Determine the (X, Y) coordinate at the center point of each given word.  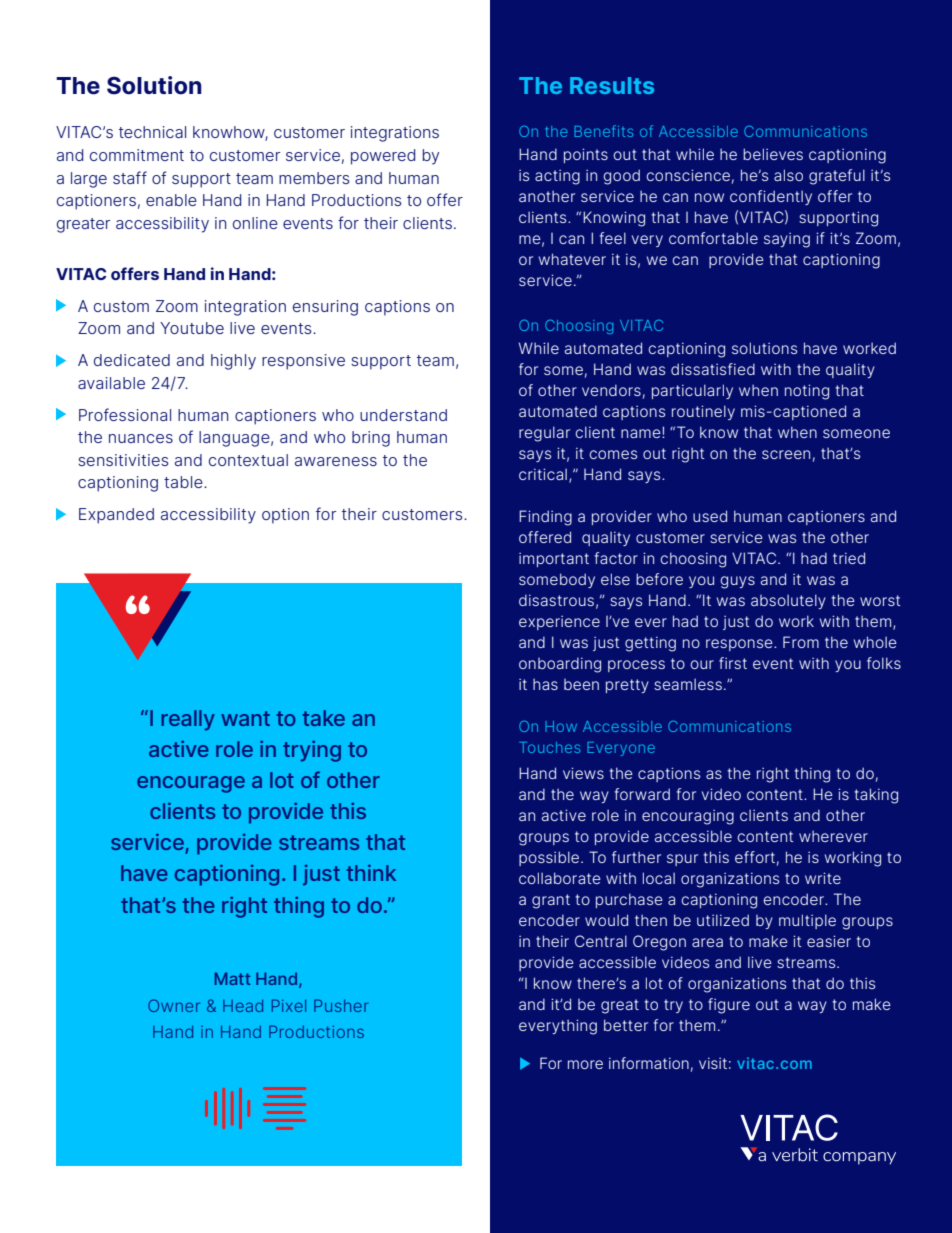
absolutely (788, 601)
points (586, 155)
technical (152, 132)
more (585, 1064)
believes (773, 154)
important (554, 560)
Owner (174, 1005)
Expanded (116, 516)
